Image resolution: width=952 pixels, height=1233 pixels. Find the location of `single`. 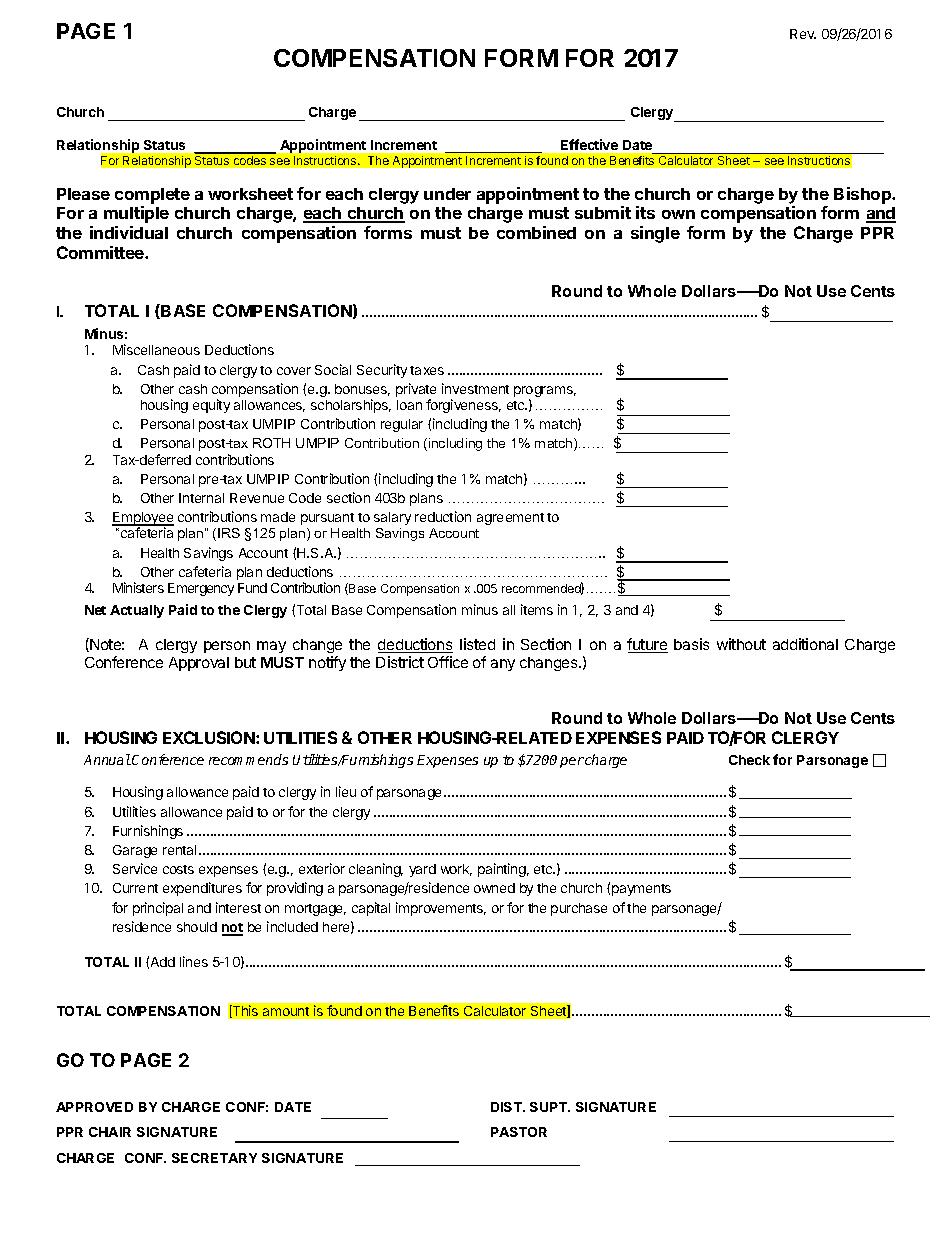

single is located at coordinates (655, 234).
